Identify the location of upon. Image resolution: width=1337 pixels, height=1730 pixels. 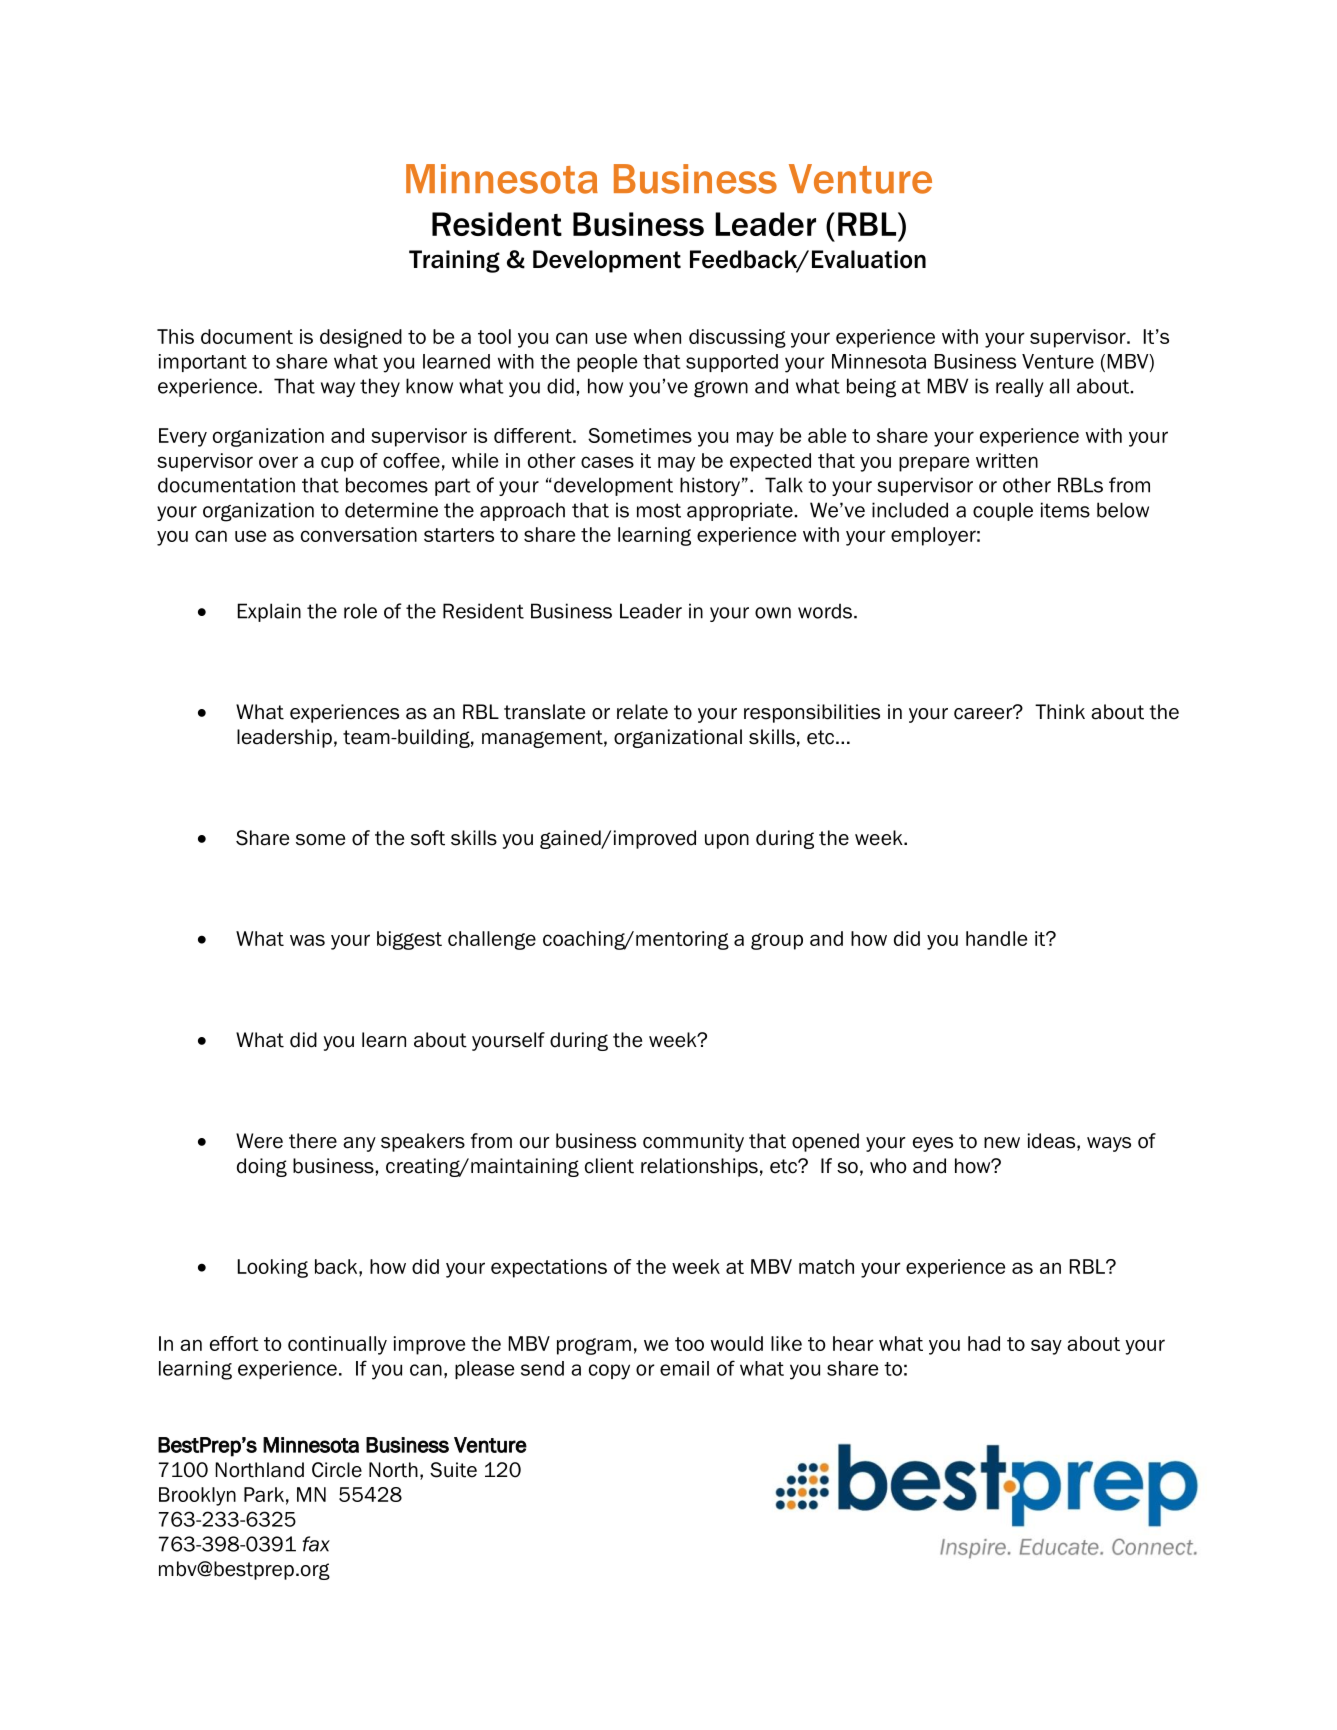
(727, 841).
